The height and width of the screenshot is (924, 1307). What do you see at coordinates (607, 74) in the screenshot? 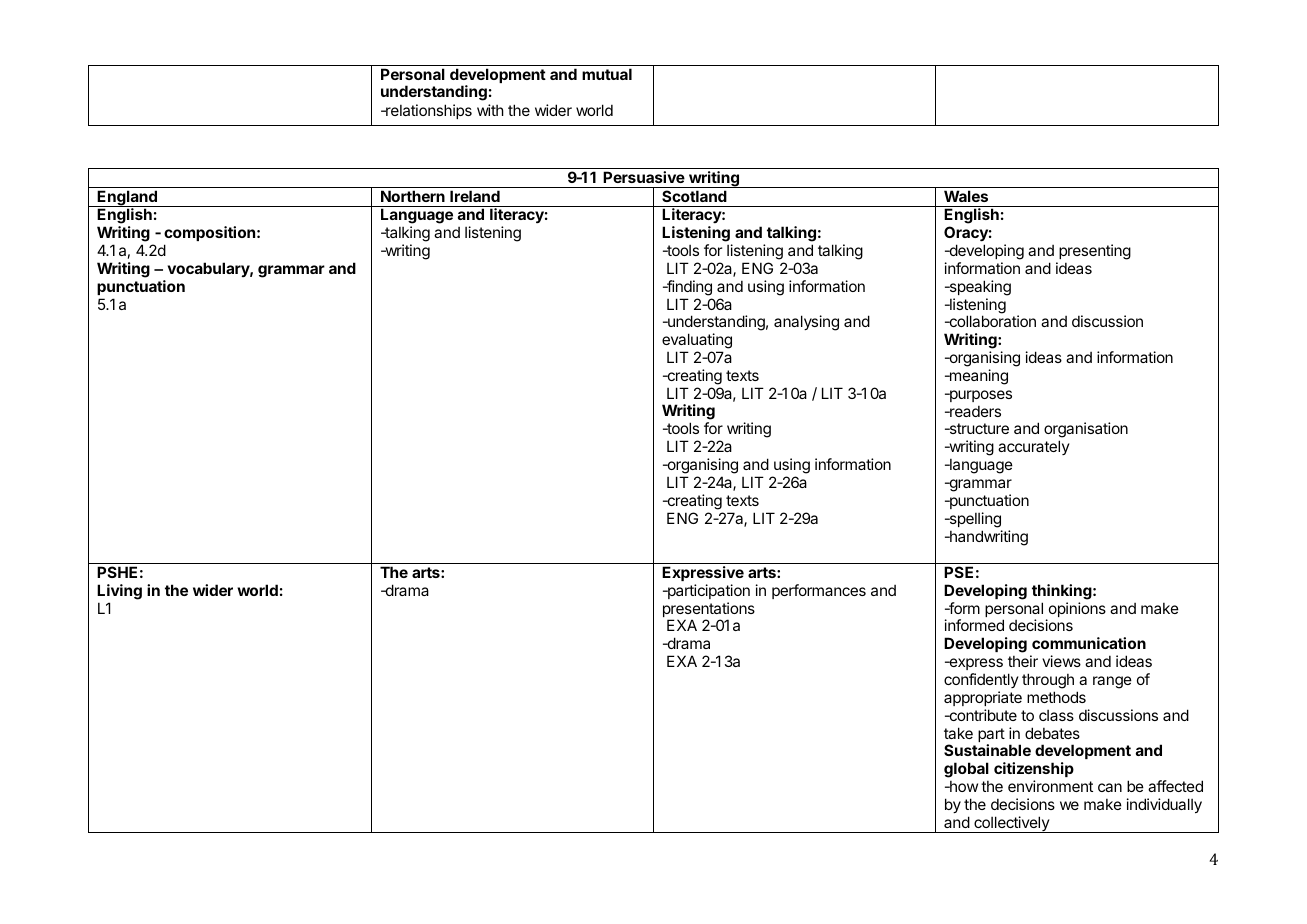
I see `mutual` at bounding box center [607, 74].
